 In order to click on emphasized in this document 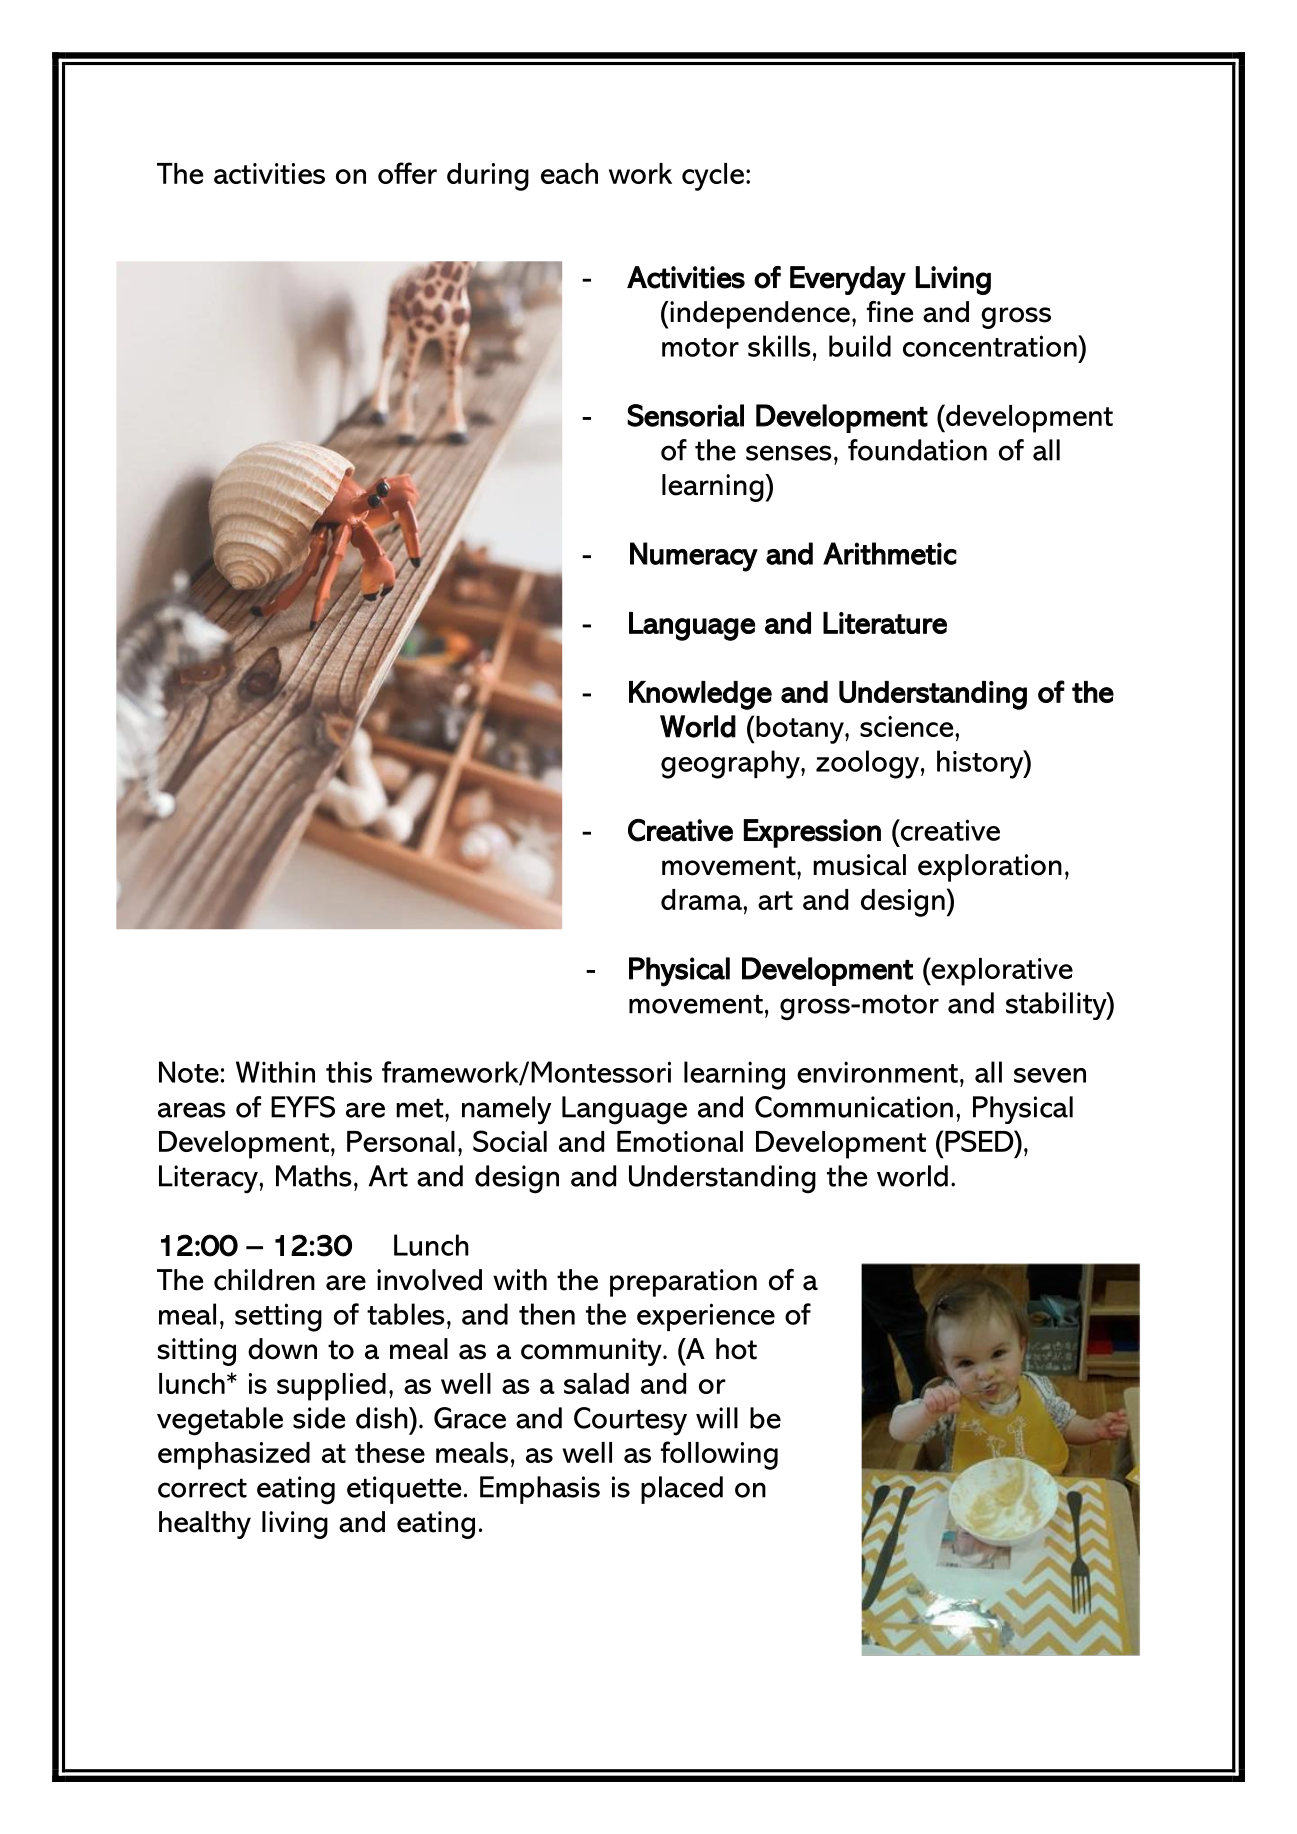, I will do `click(234, 1456)`.
